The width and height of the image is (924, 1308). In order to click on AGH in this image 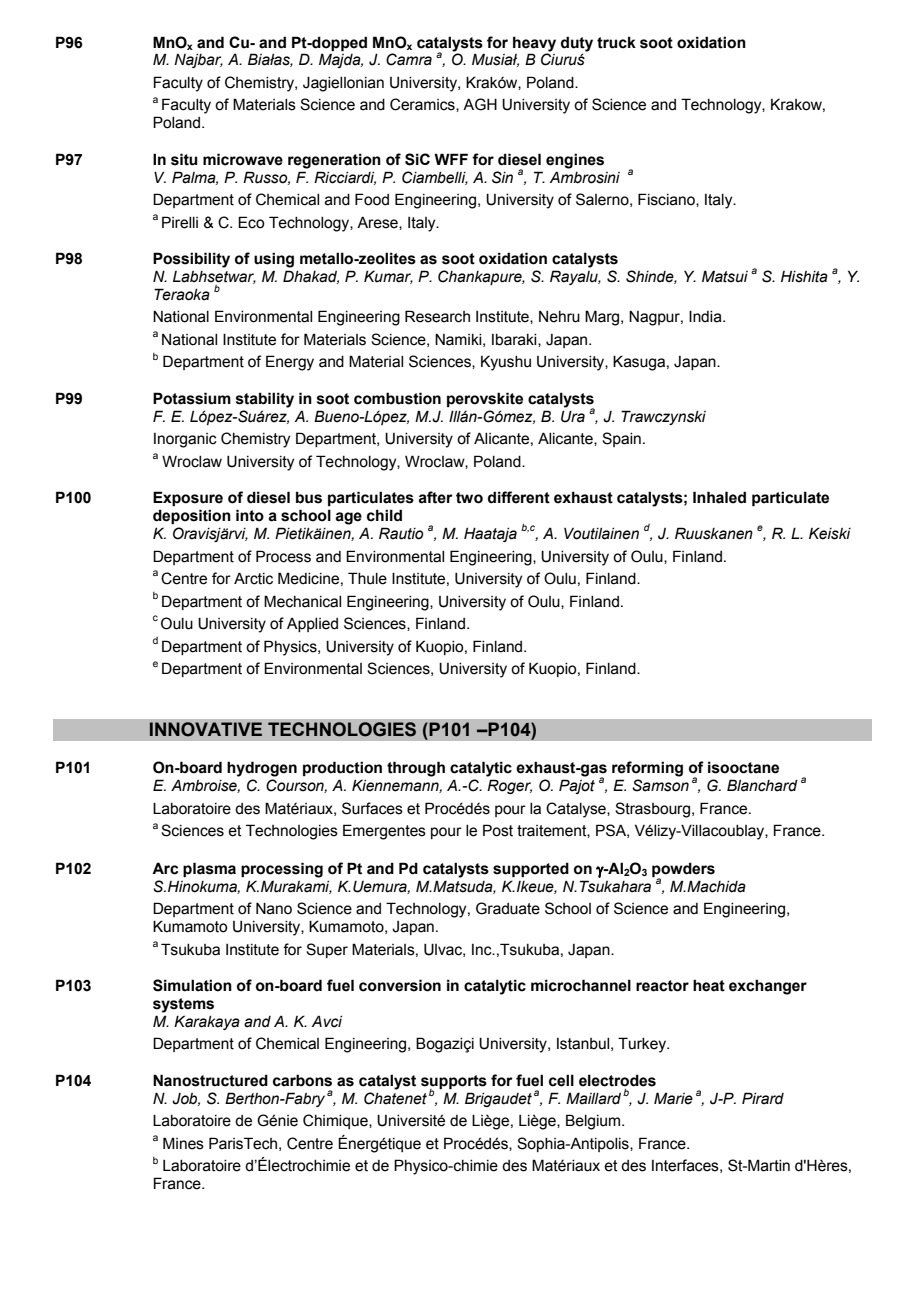, I will do `click(480, 104)`.
